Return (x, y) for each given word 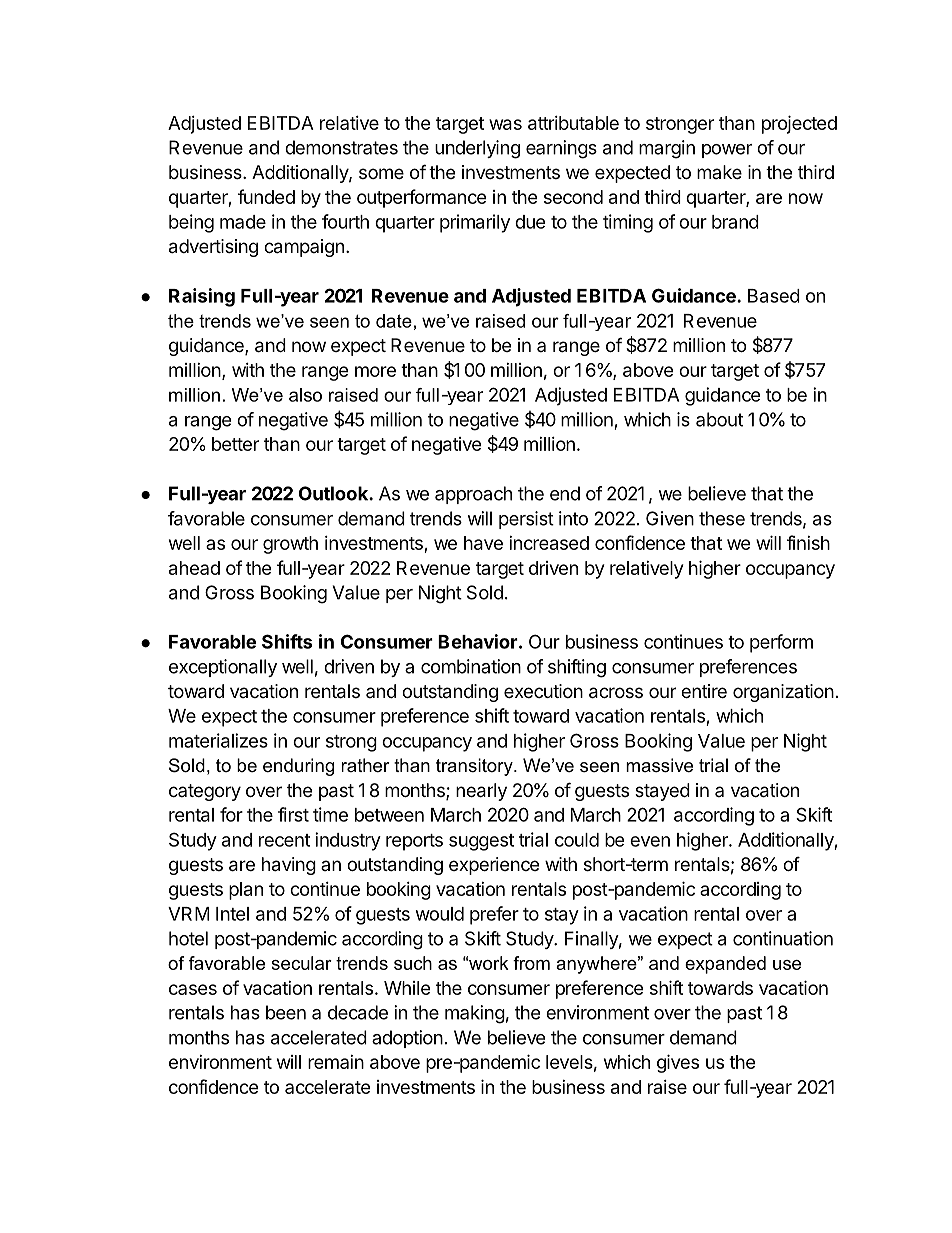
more (375, 371)
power (727, 151)
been (286, 1012)
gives (678, 1063)
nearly (481, 792)
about (719, 419)
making (475, 1014)
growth (290, 545)
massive (659, 765)
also (305, 395)
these (722, 518)
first (293, 814)
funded (266, 196)
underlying (477, 149)
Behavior (479, 641)
